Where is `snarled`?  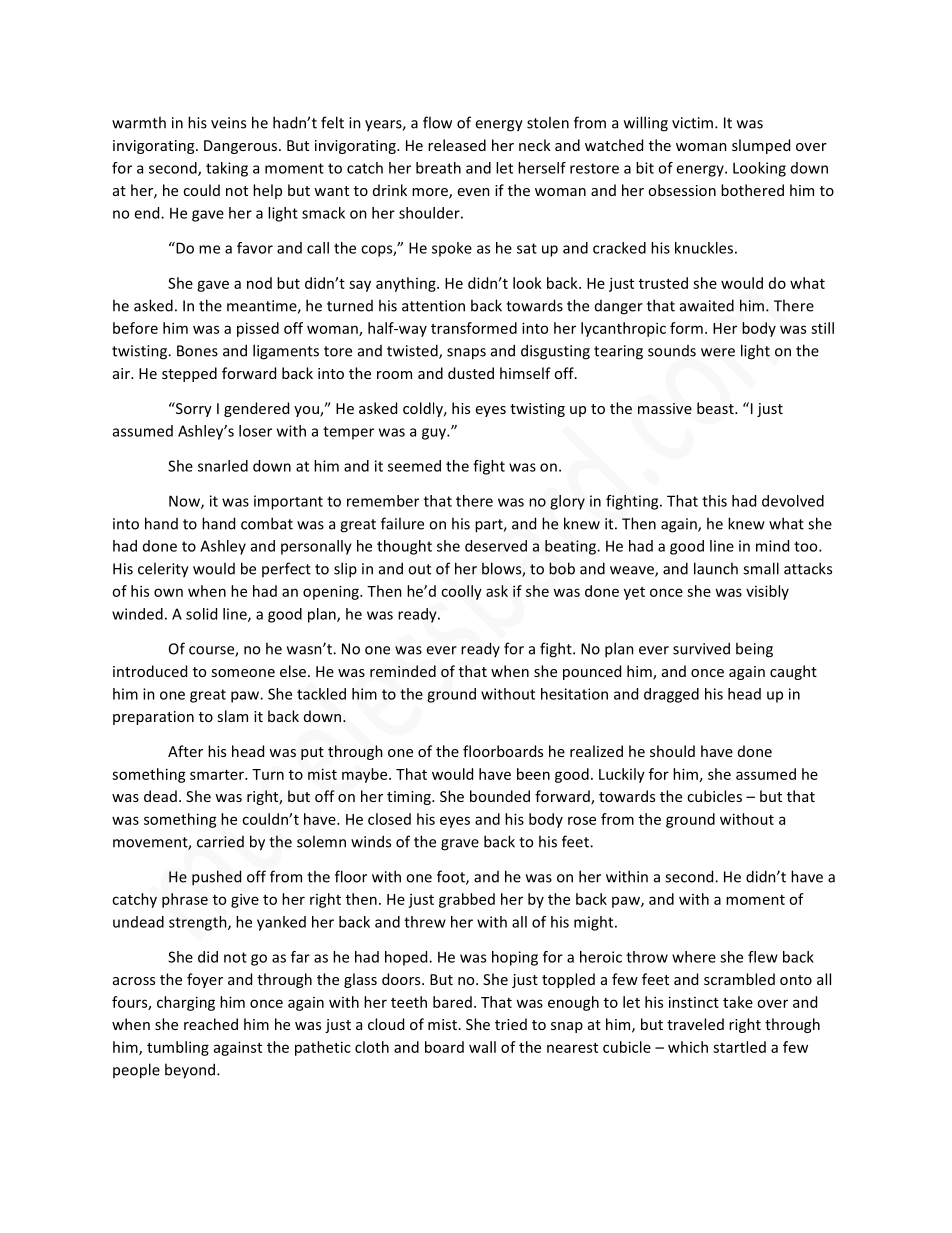 snarled is located at coordinates (223, 466).
